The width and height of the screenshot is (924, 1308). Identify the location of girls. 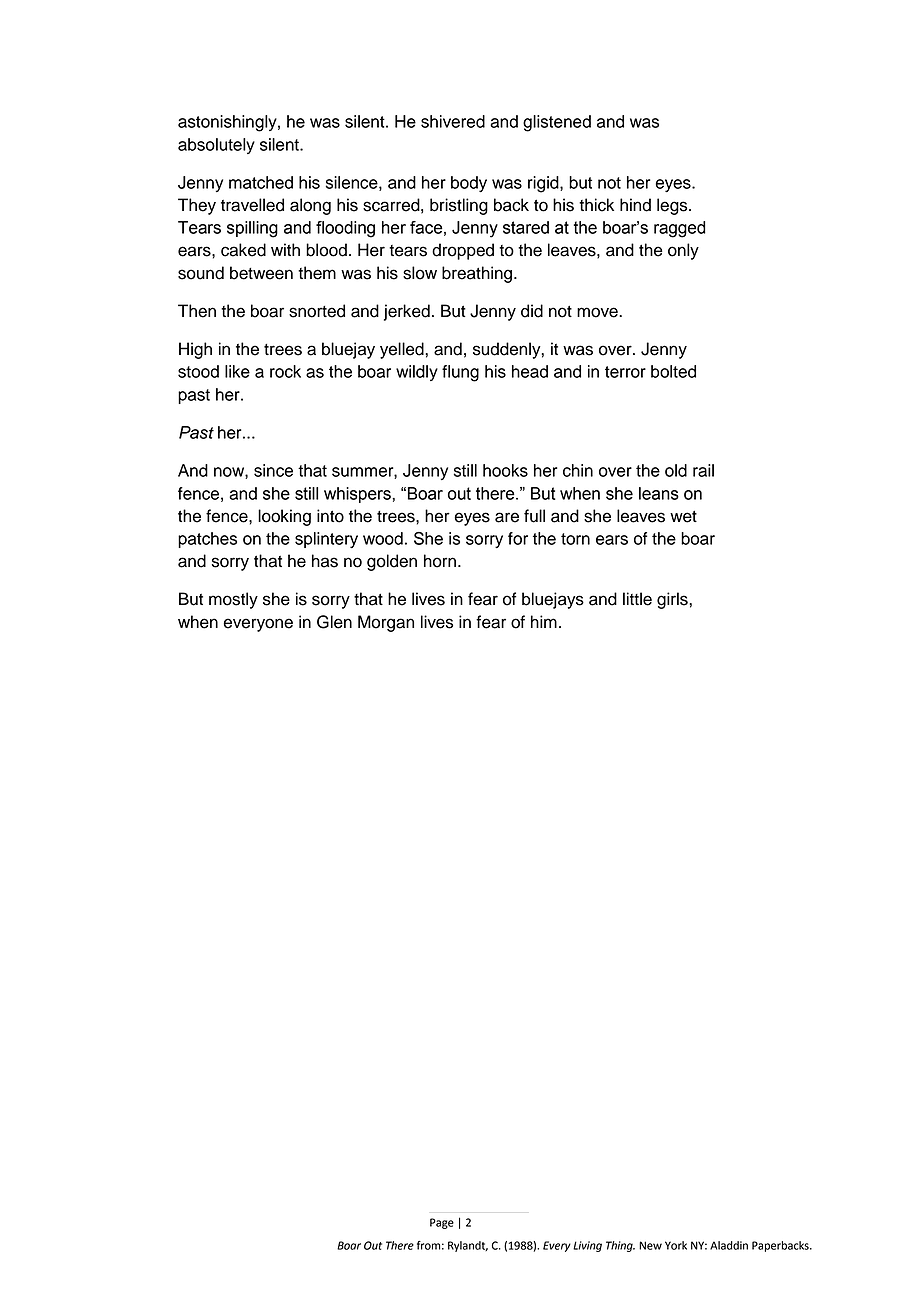
(673, 600).
